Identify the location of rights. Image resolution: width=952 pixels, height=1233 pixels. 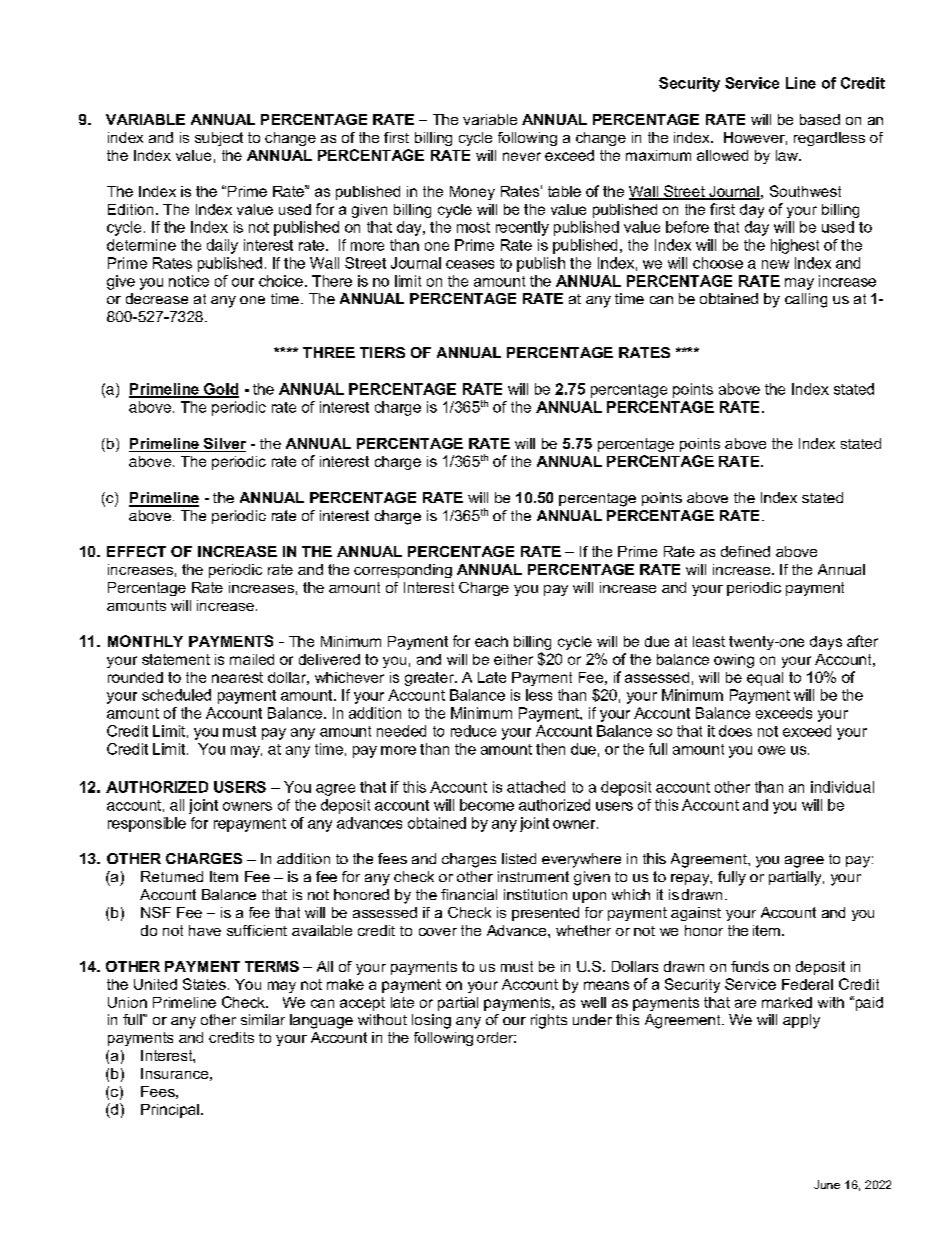
(549, 1021).
